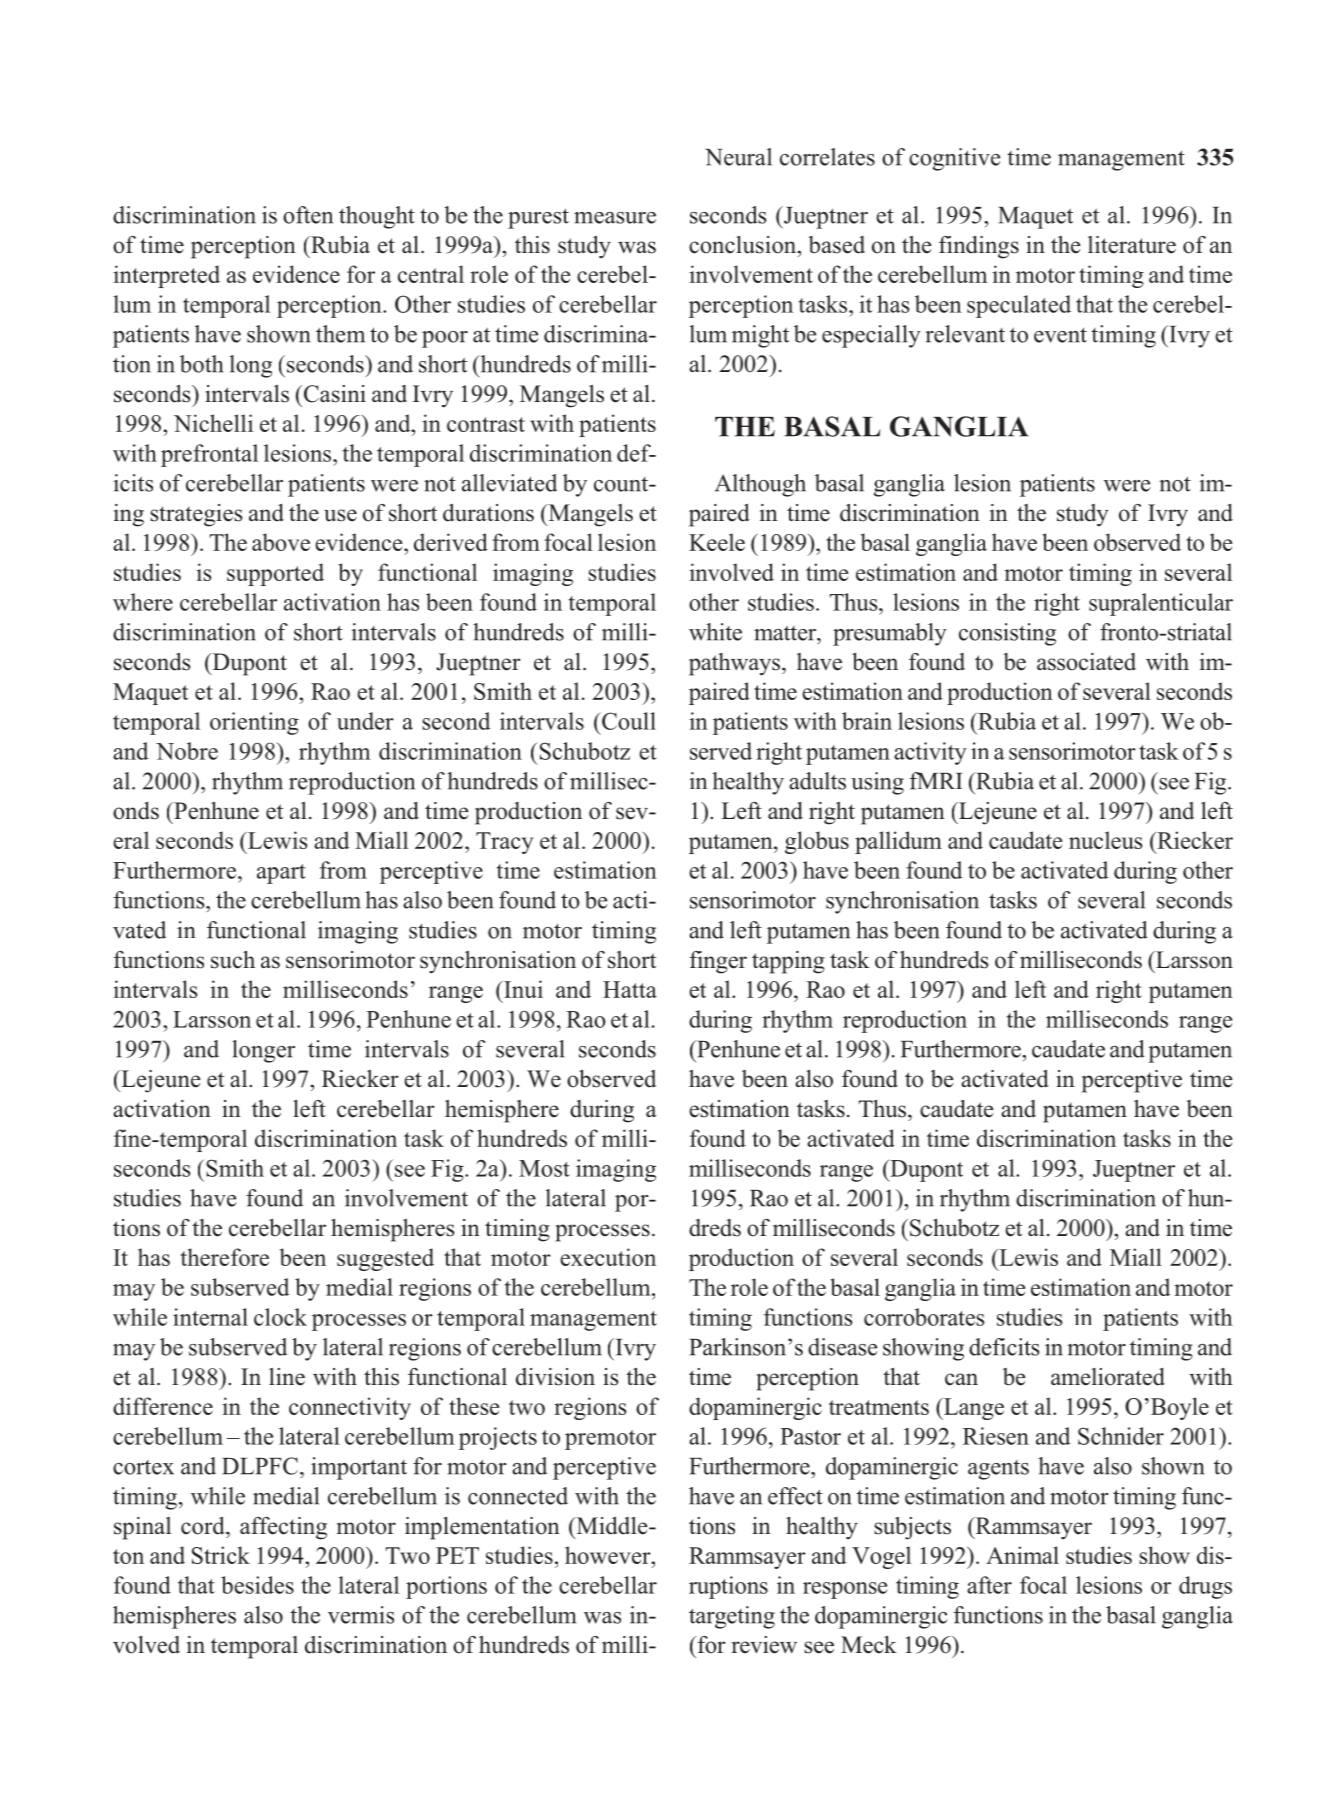 The image size is (1332, 1810). Describe the element at coordinates (1106, 840) in the screenshot. I see `nucleus` at that location.
